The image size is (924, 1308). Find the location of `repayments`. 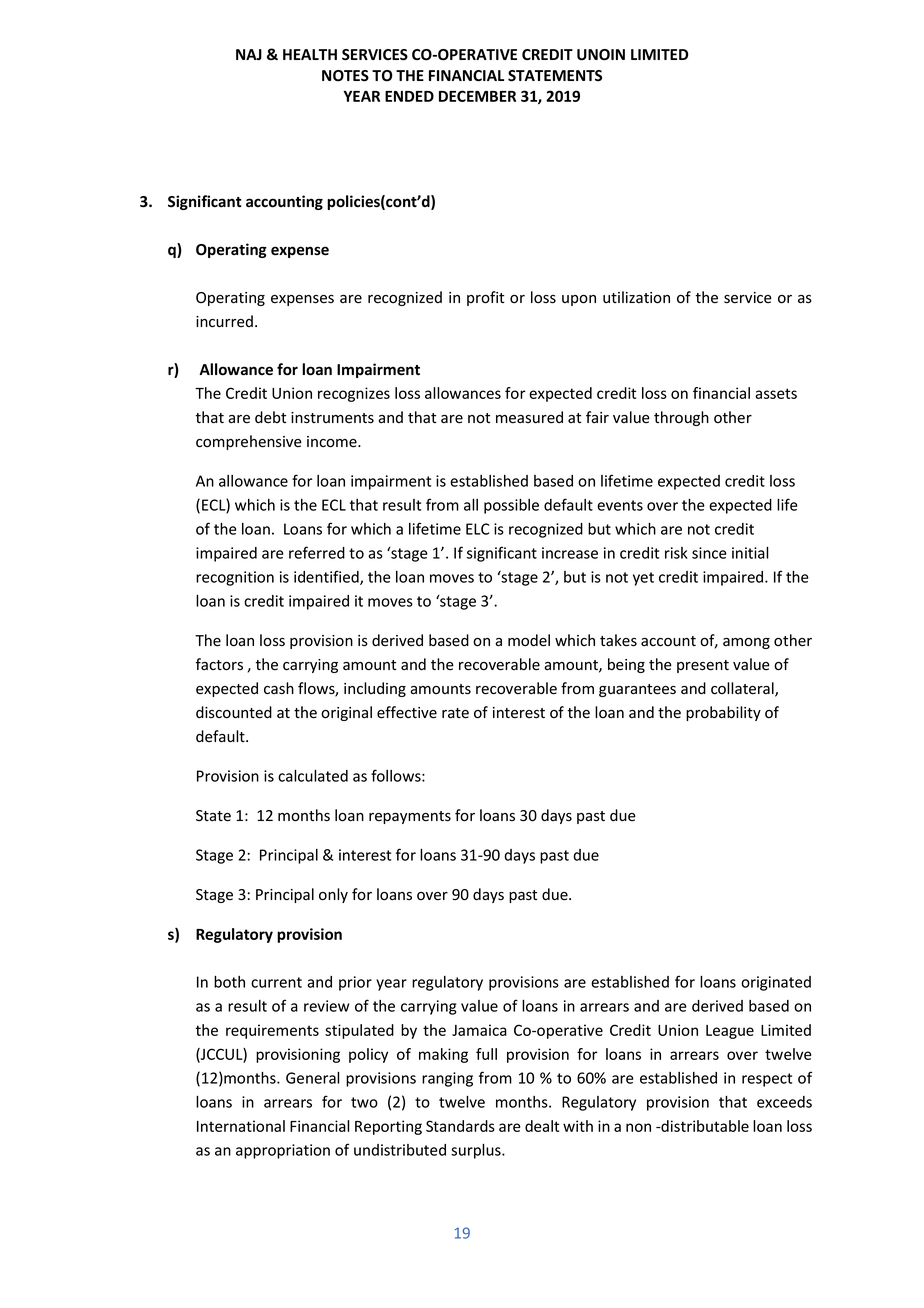

repayments is located at coordinates (410, 817).
